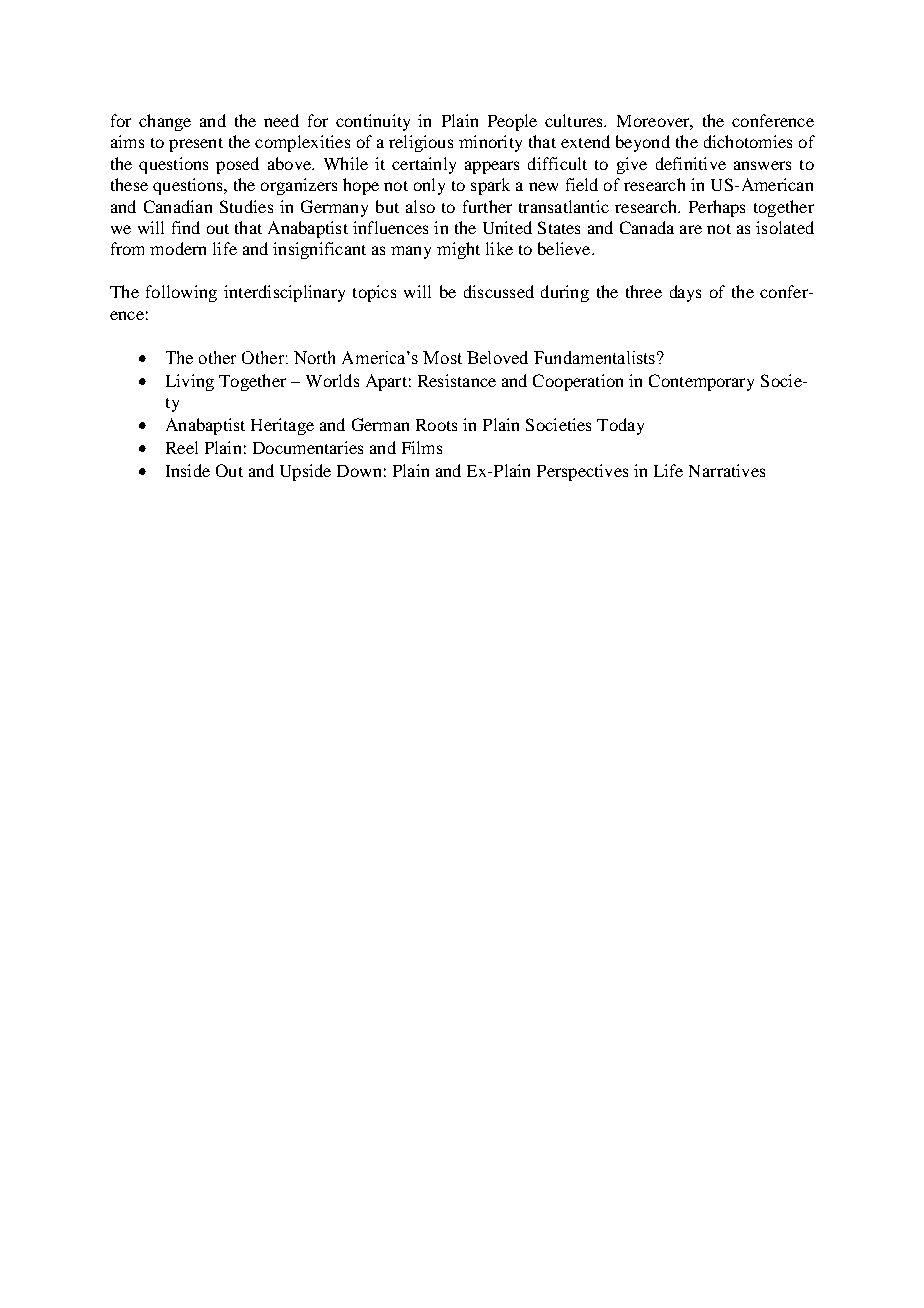  I want to click on days, so click(685, 293).
